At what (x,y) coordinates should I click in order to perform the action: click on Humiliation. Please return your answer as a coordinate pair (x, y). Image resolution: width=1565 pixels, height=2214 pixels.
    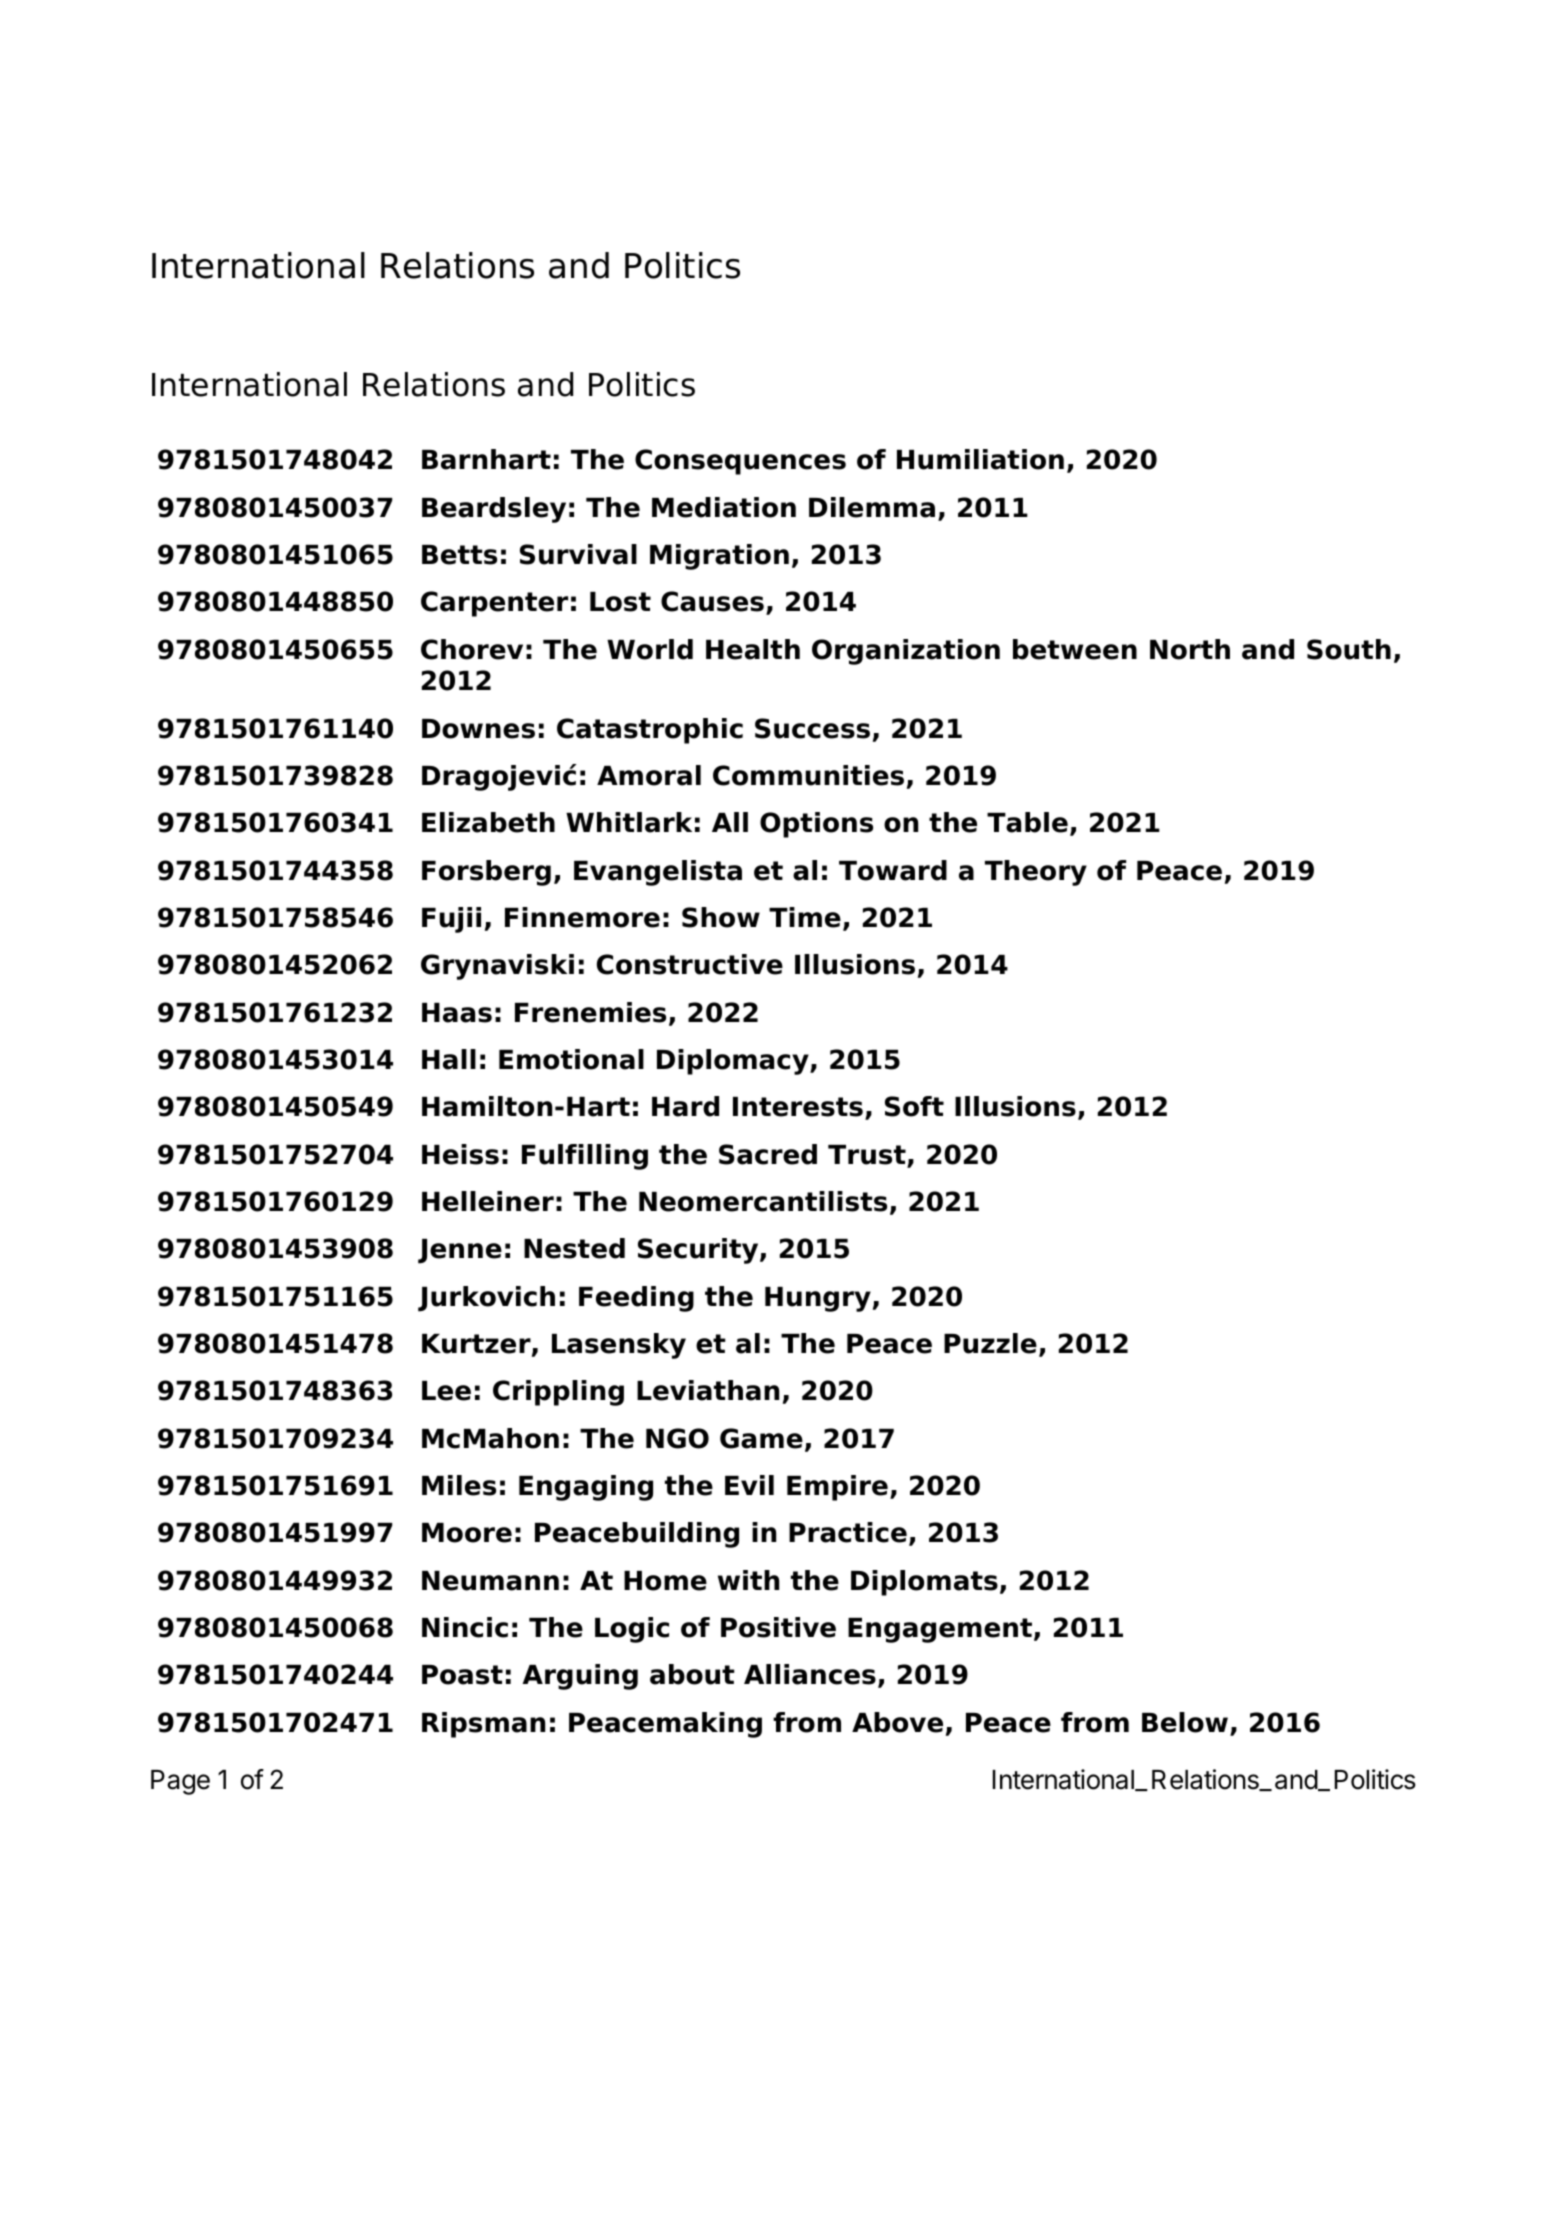
    Looking at the image, I should click on (980, 459).
